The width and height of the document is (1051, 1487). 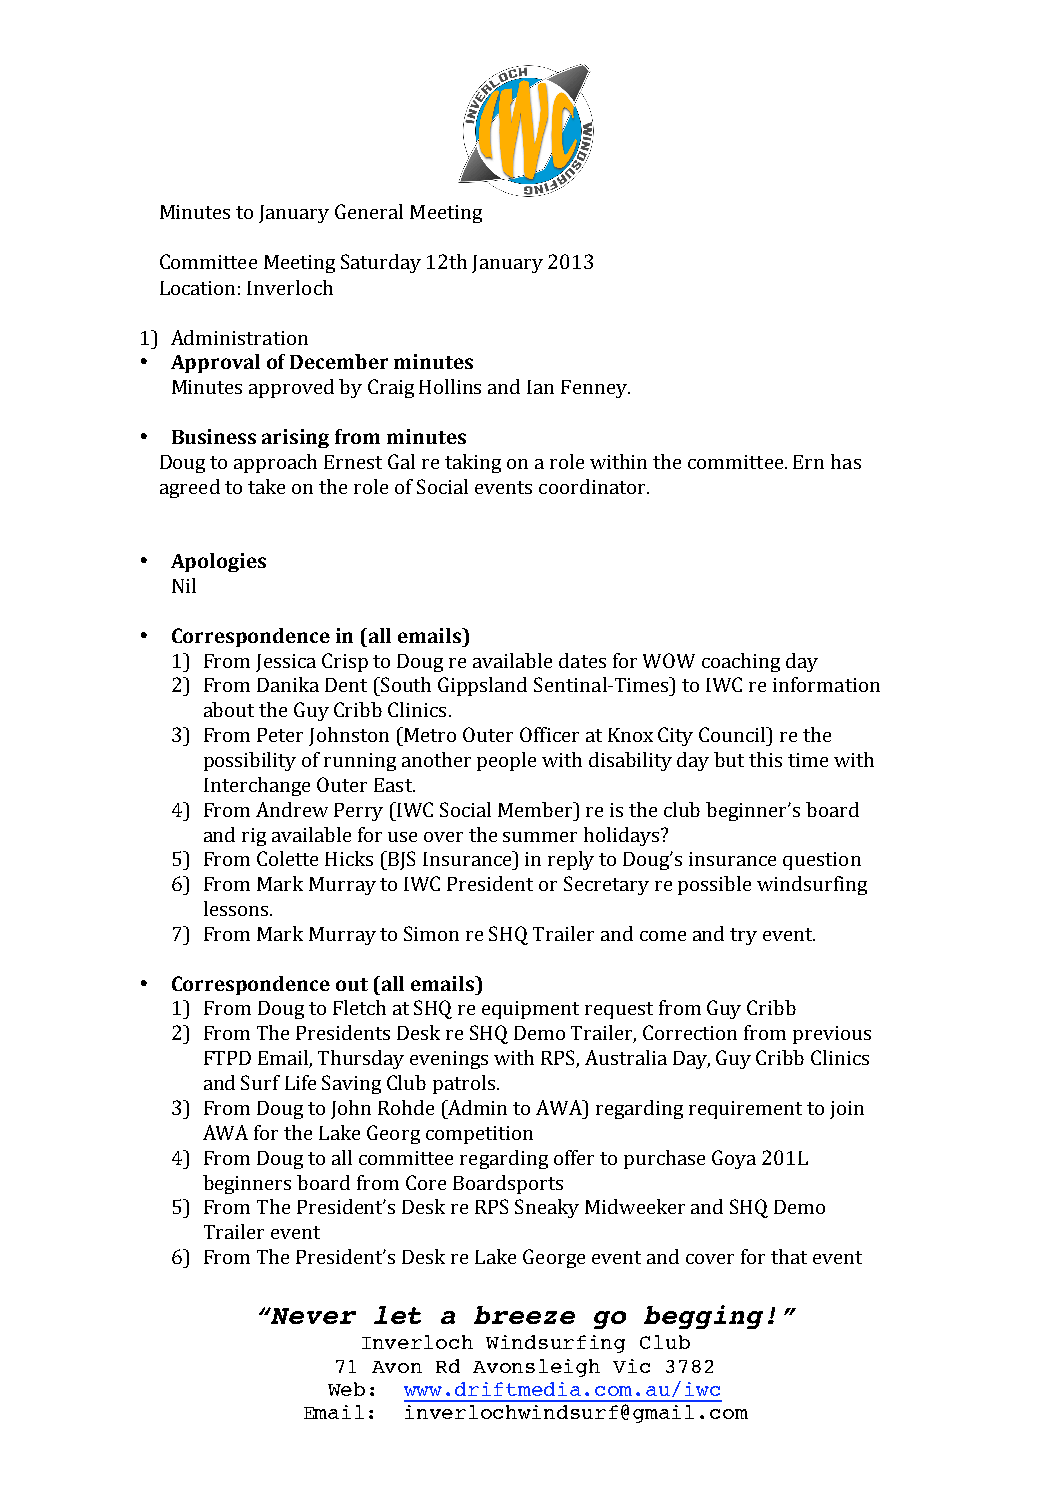 I want to click on Saturday, so click(x=381, y=263).
